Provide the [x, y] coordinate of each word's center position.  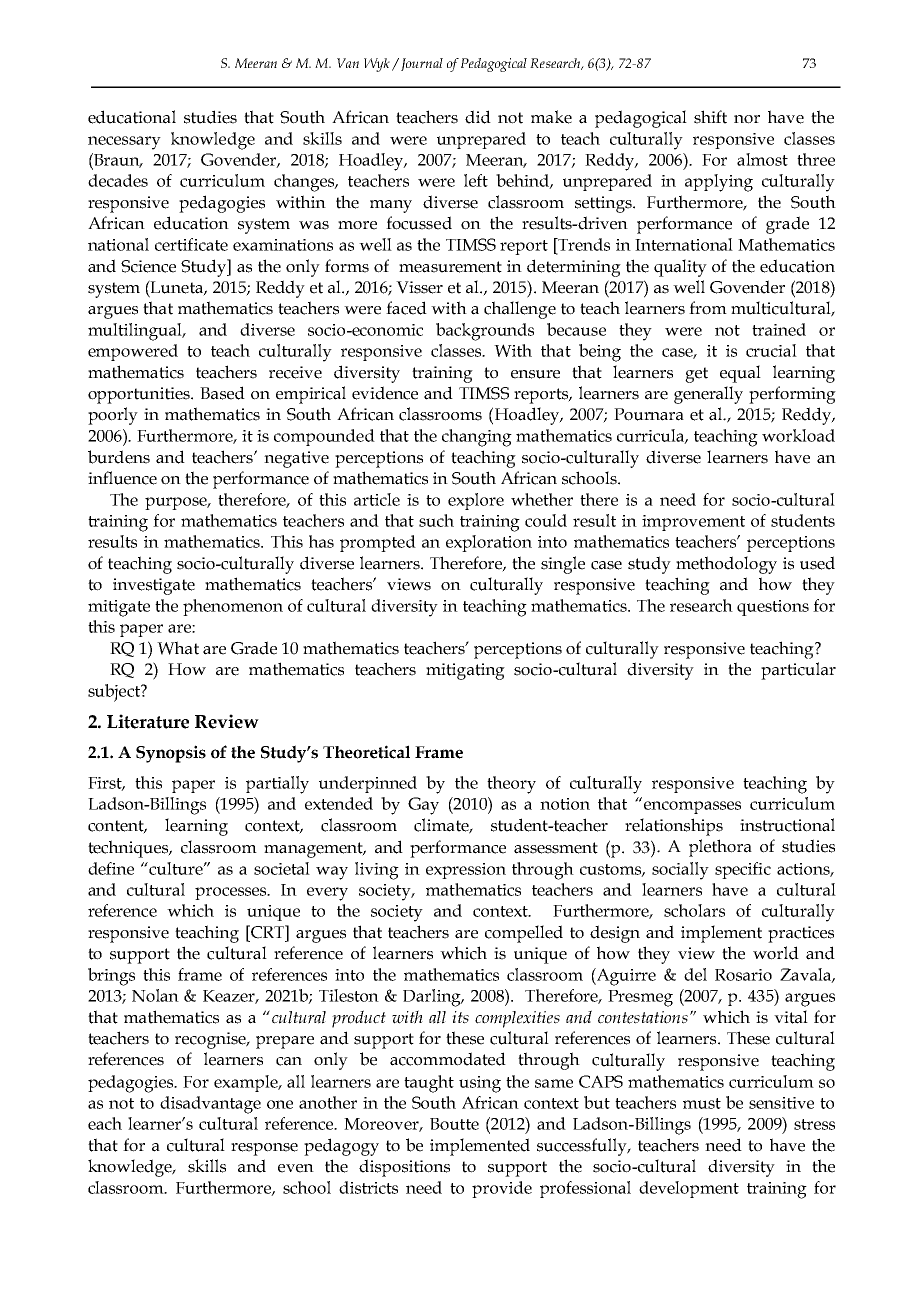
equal [740, 374]
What [178, 648]
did [478, 117]
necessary [124, 143]
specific [743, 870]
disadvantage [210, 1105]
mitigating [465, 671]
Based [222, 393]
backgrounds [485, 332]
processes [232, 893]
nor [747, 119]
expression [466, 871]
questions [773, 608]
